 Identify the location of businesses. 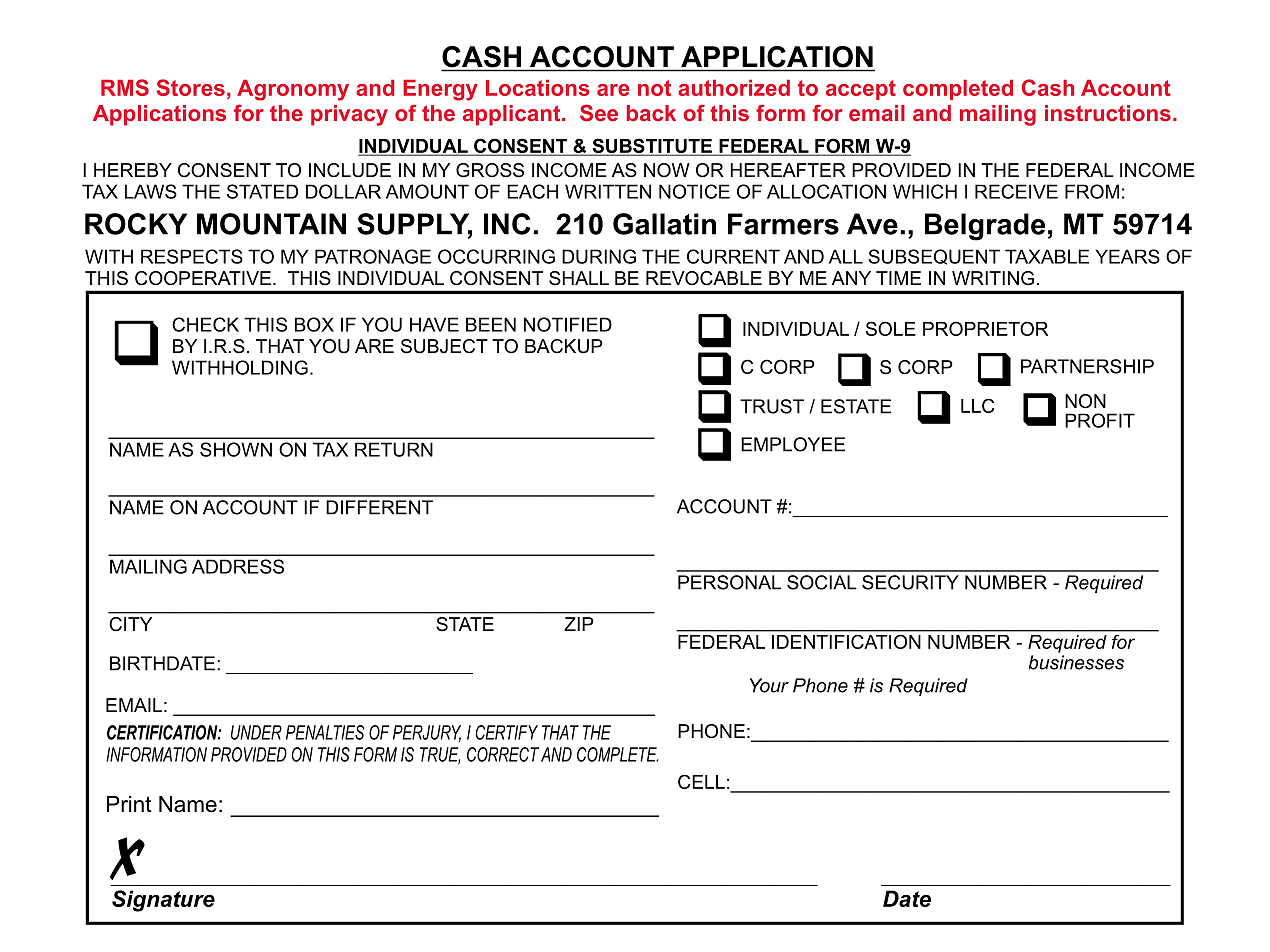
(1076, 662).
